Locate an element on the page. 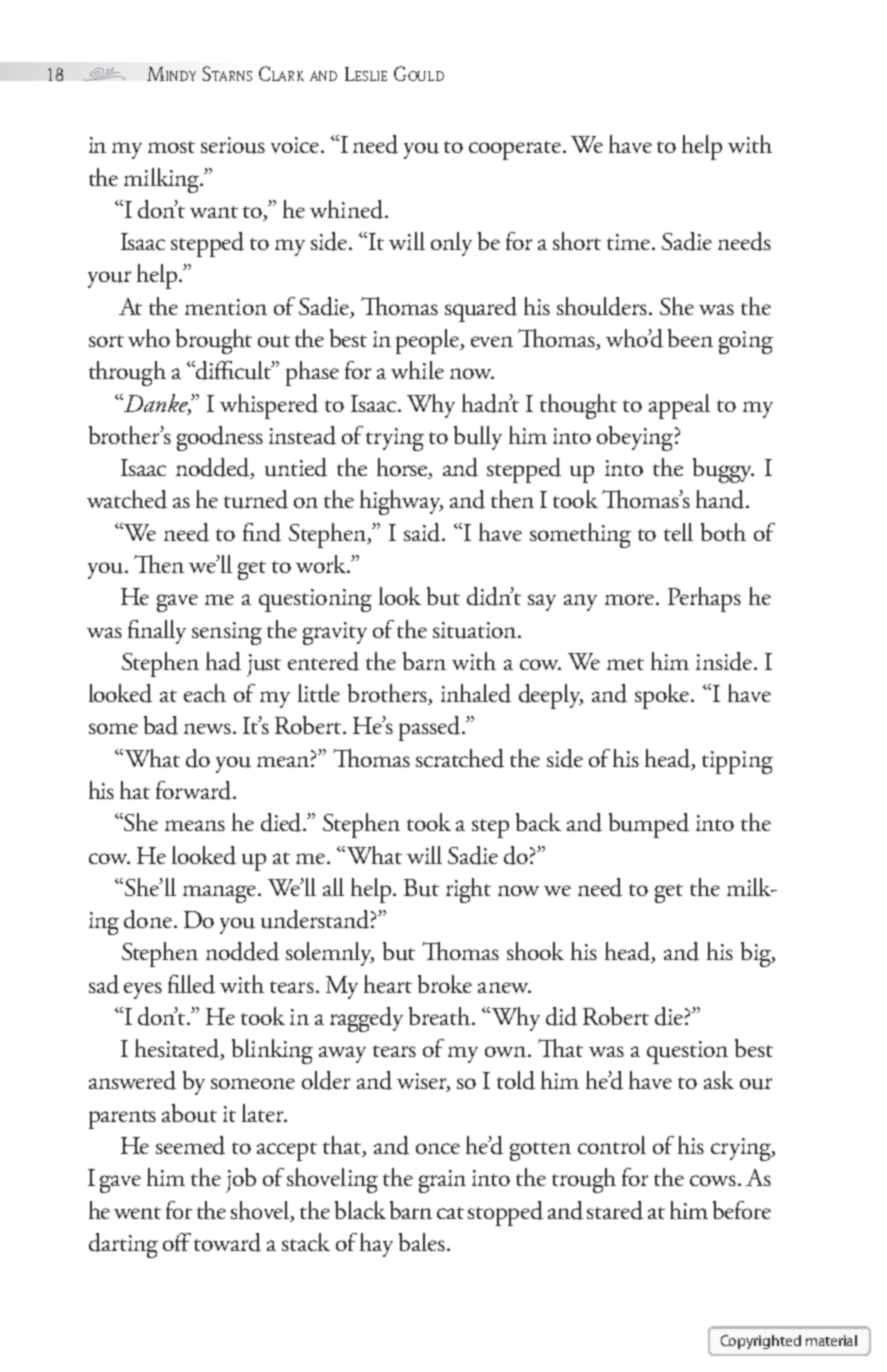 The height and width of the page is (1372, 887). manage is located at coordinates (219, 894).
